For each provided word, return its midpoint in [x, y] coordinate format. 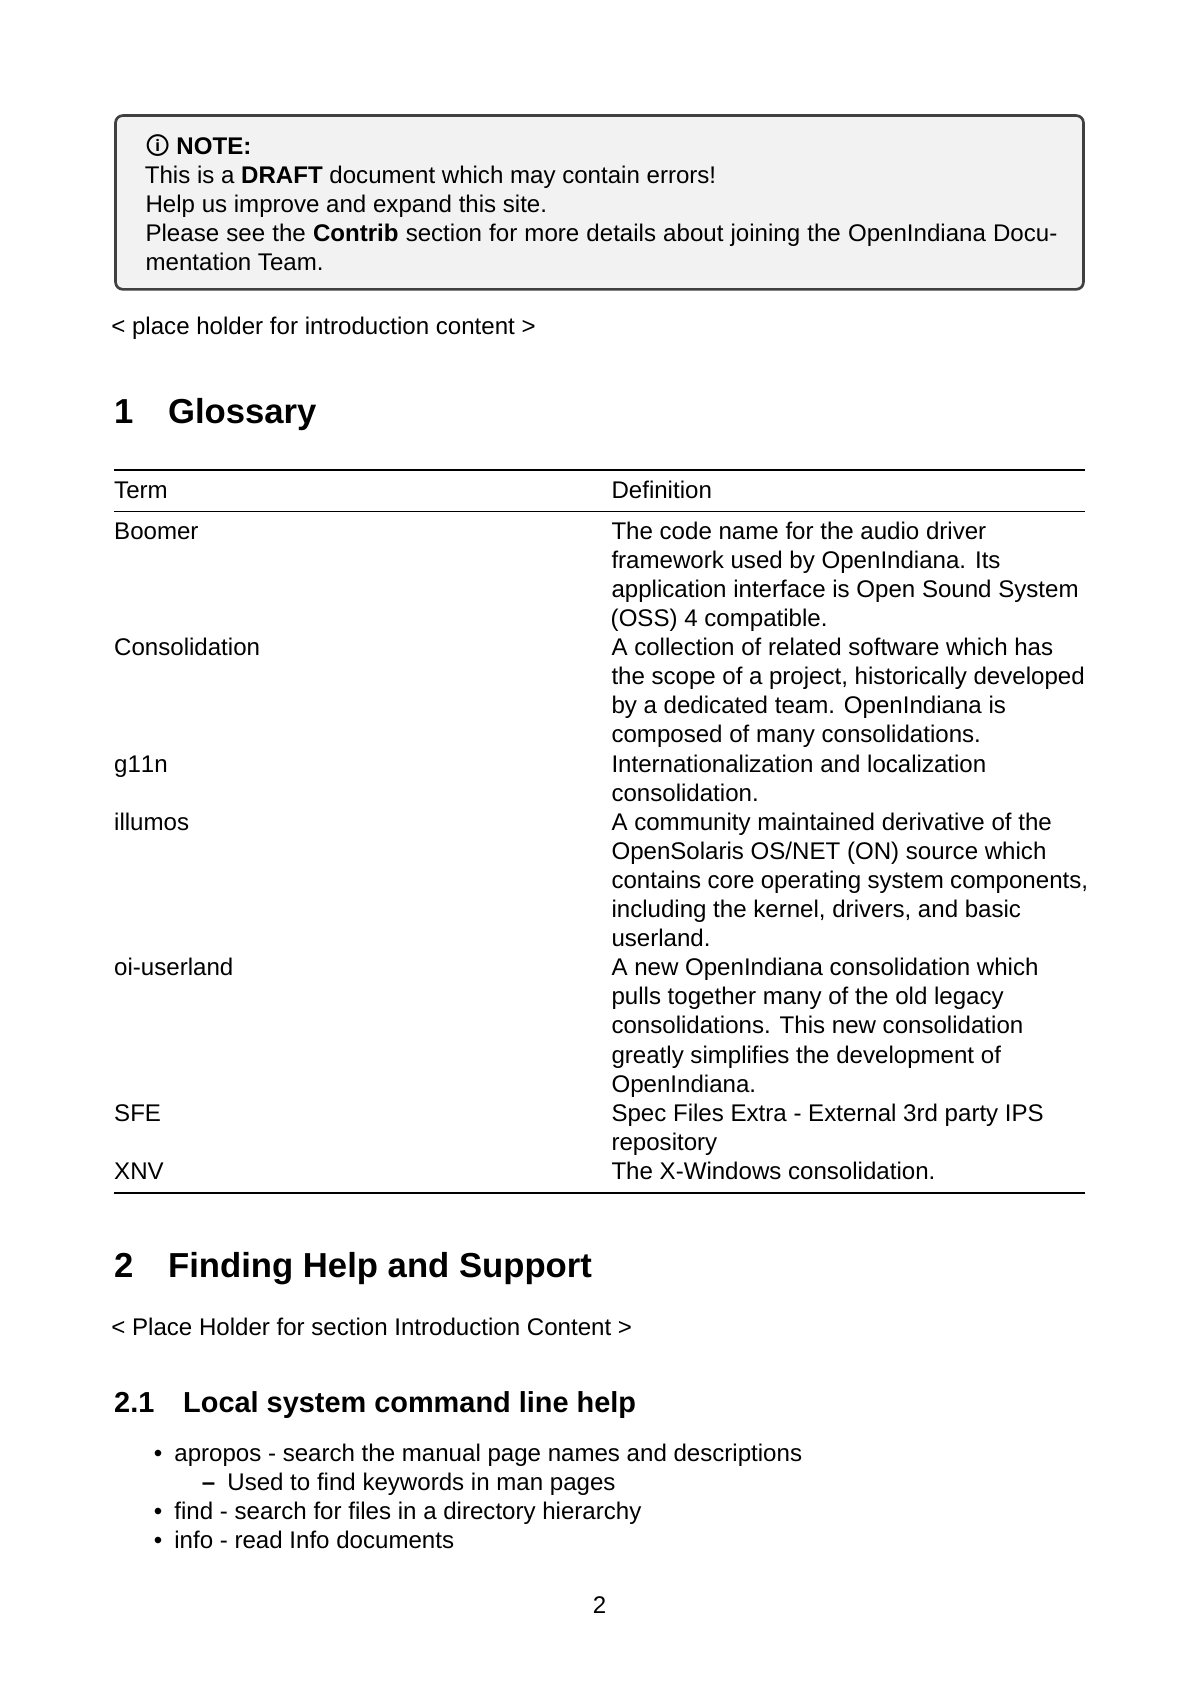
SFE [137, 1113]
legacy [969, 997]
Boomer [157, 531]
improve [277, 205]
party [972, 1115]
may [533, 179]
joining [764, 234]
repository [665, 1143]
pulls [636, 997]
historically [911, 677]
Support [526, 1268]
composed [666, 735]
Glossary [242, 414]
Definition [662, 489]
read [258, 1539]
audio [889, 530]
